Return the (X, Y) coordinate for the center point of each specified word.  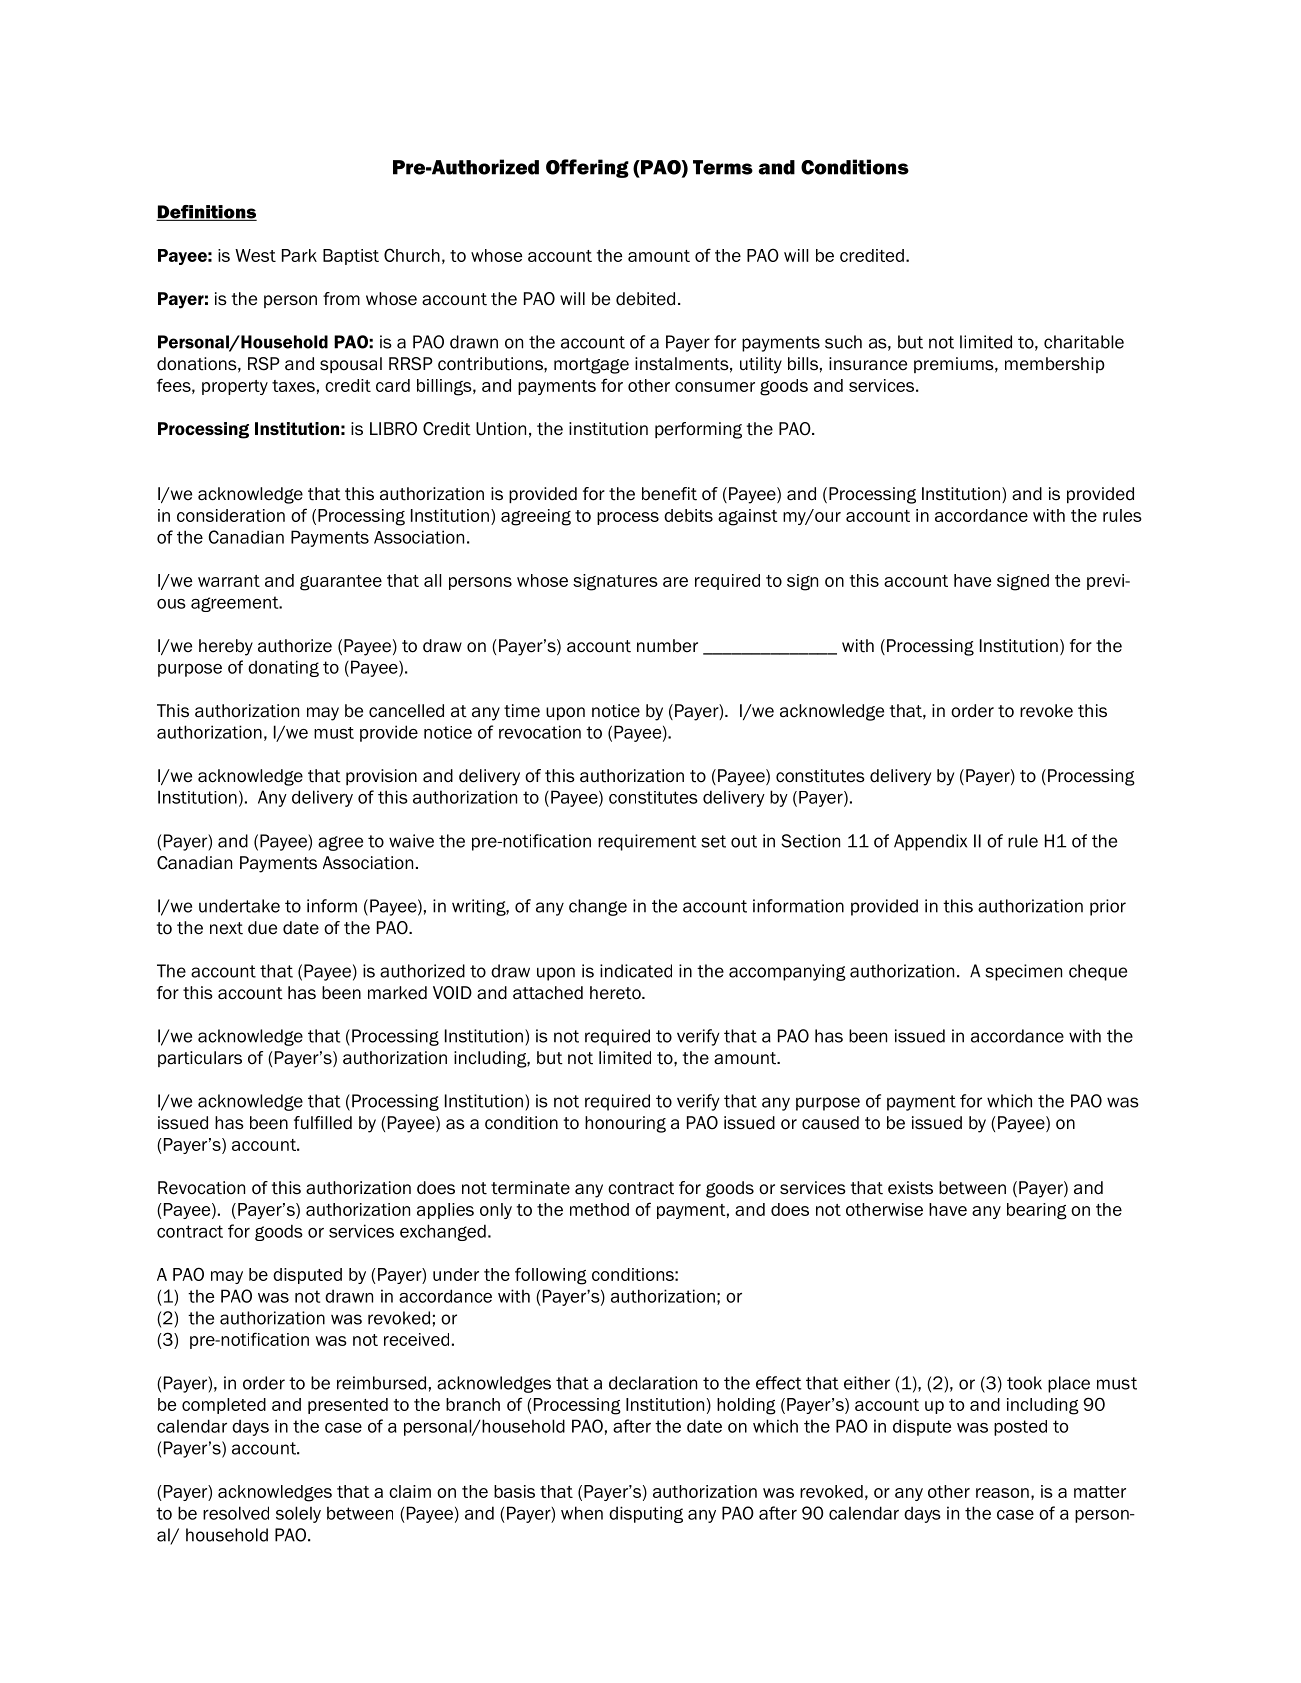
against (748, 517)
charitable (1084, 342)
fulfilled (323, 1123)
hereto (616, 993)
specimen (1023, 972)
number (667, 646)
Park (299, 255)
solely (298, 1514)
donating (283, 668)
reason (1002, 1493)
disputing (646, 1514)
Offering (587, 168)
